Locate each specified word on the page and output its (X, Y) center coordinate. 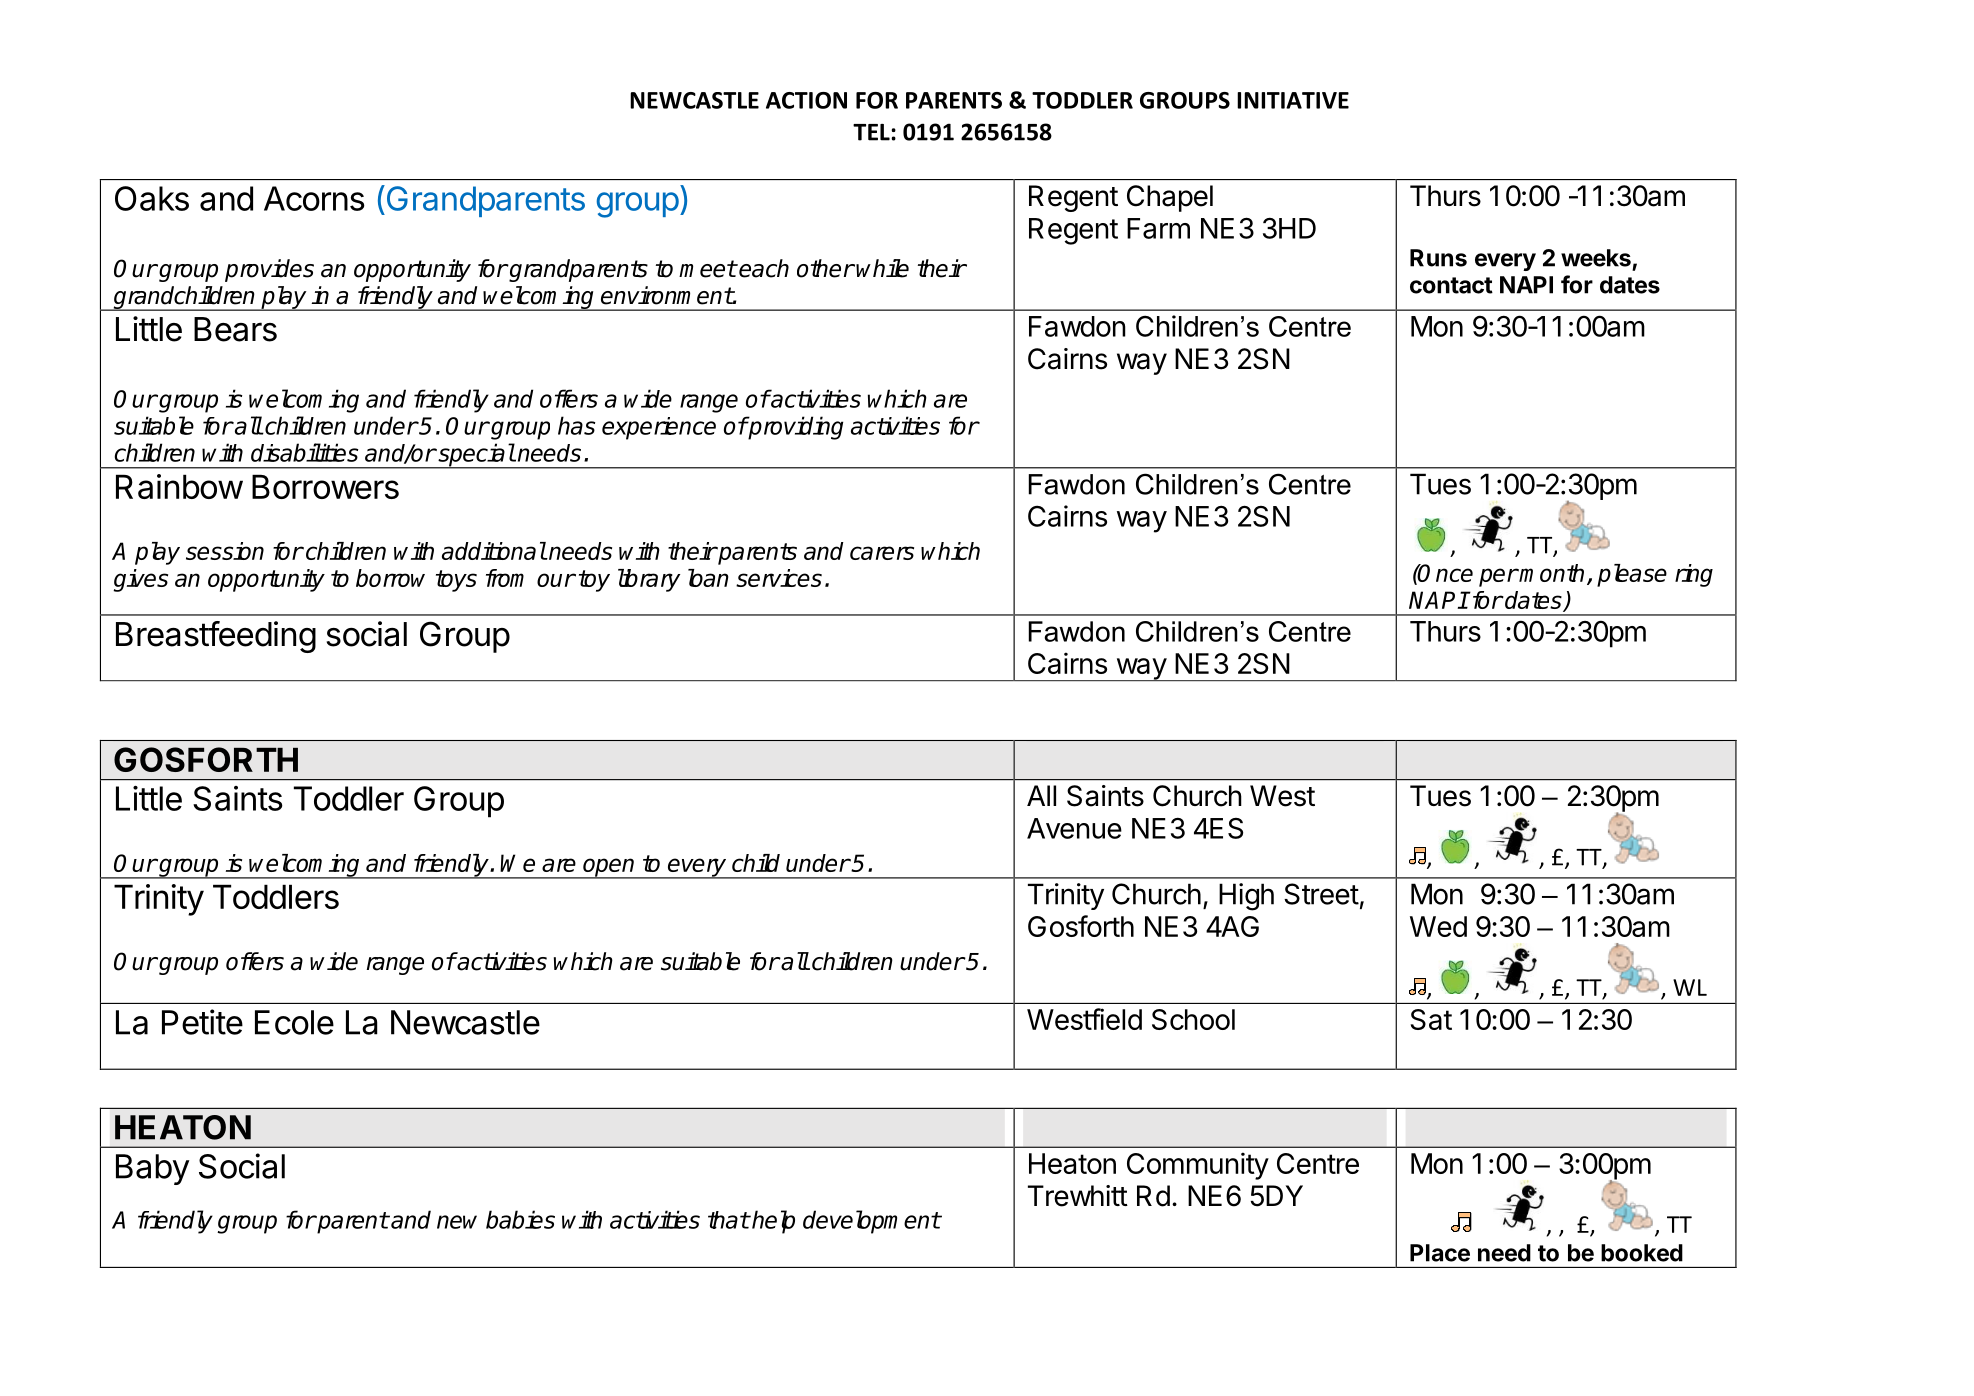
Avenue (1074, 828)
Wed (1438, 926)
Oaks (152, 198)
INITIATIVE (1293, 100)
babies (520, 1219)
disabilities (304, 452)
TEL (872, 132)
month (1551, 573)
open (609, 868)
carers (882, 553)
